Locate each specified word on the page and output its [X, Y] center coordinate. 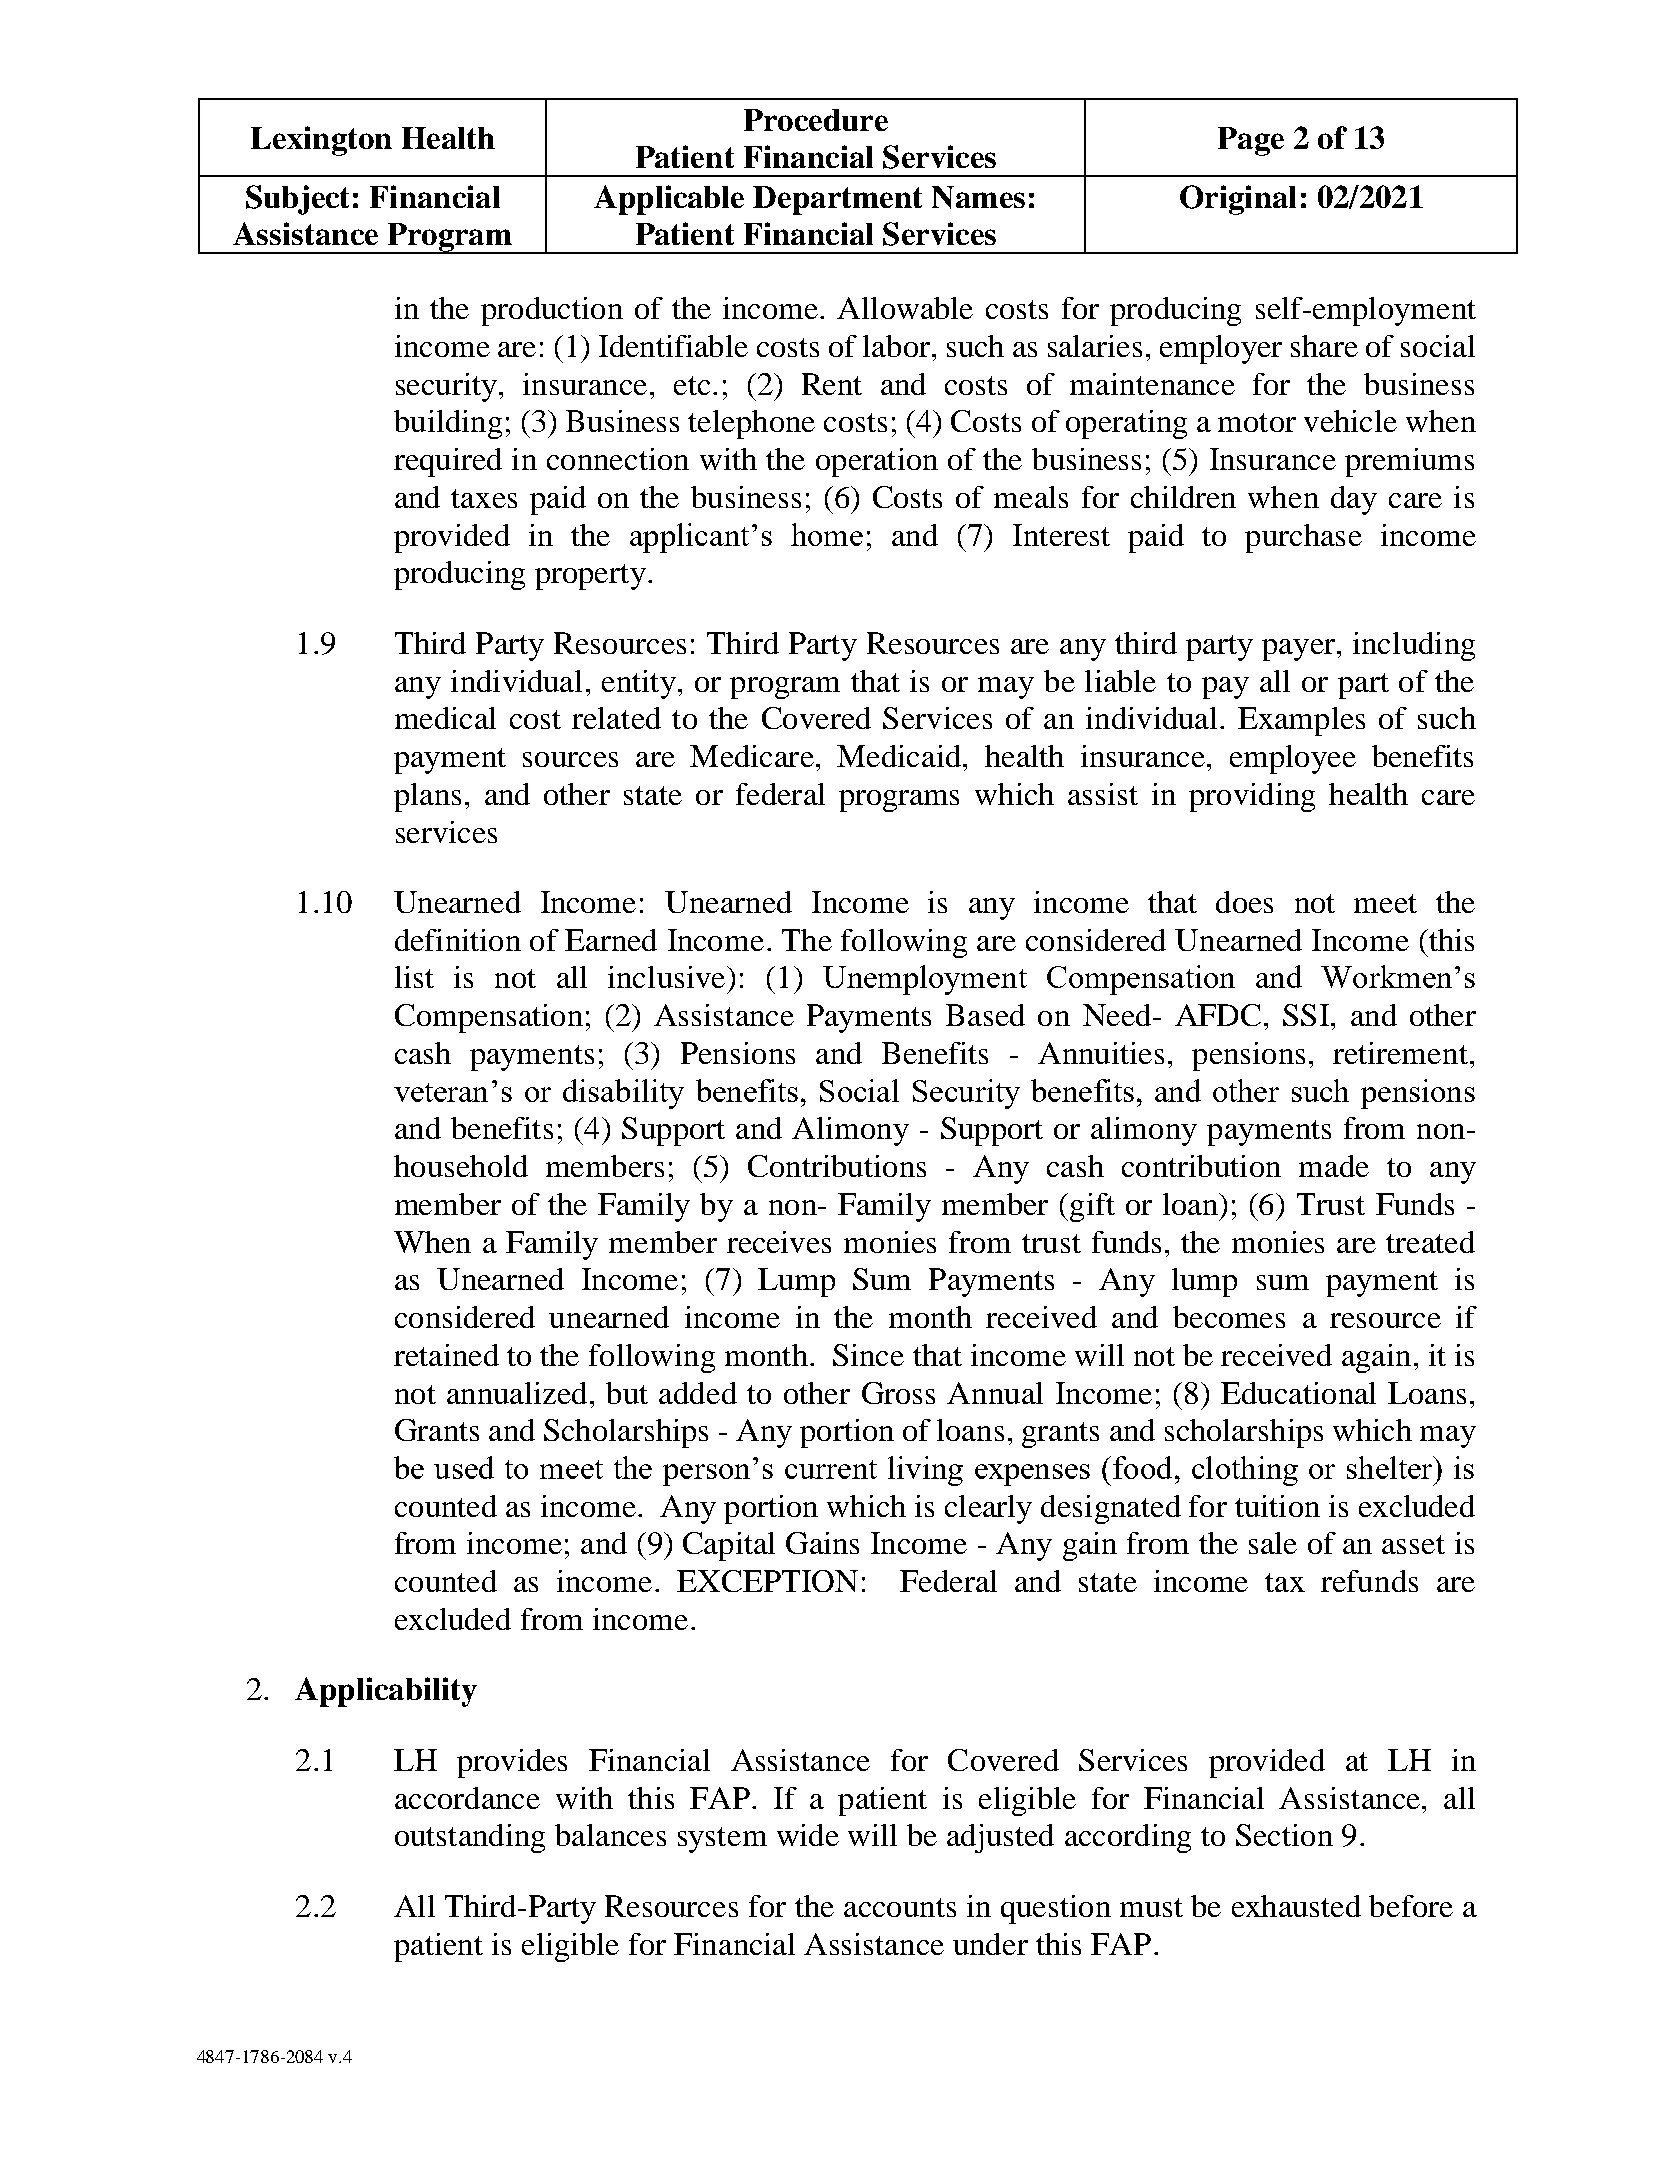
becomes [1229, 1317]
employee [1293, 759]
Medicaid [899, 756]
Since [868, 1355]
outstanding [470, 1838]
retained [446, 1355]
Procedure [816, 120]
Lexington [321, 141]
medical [445, 718]
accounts [900, 1907]
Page [1251, 141]
